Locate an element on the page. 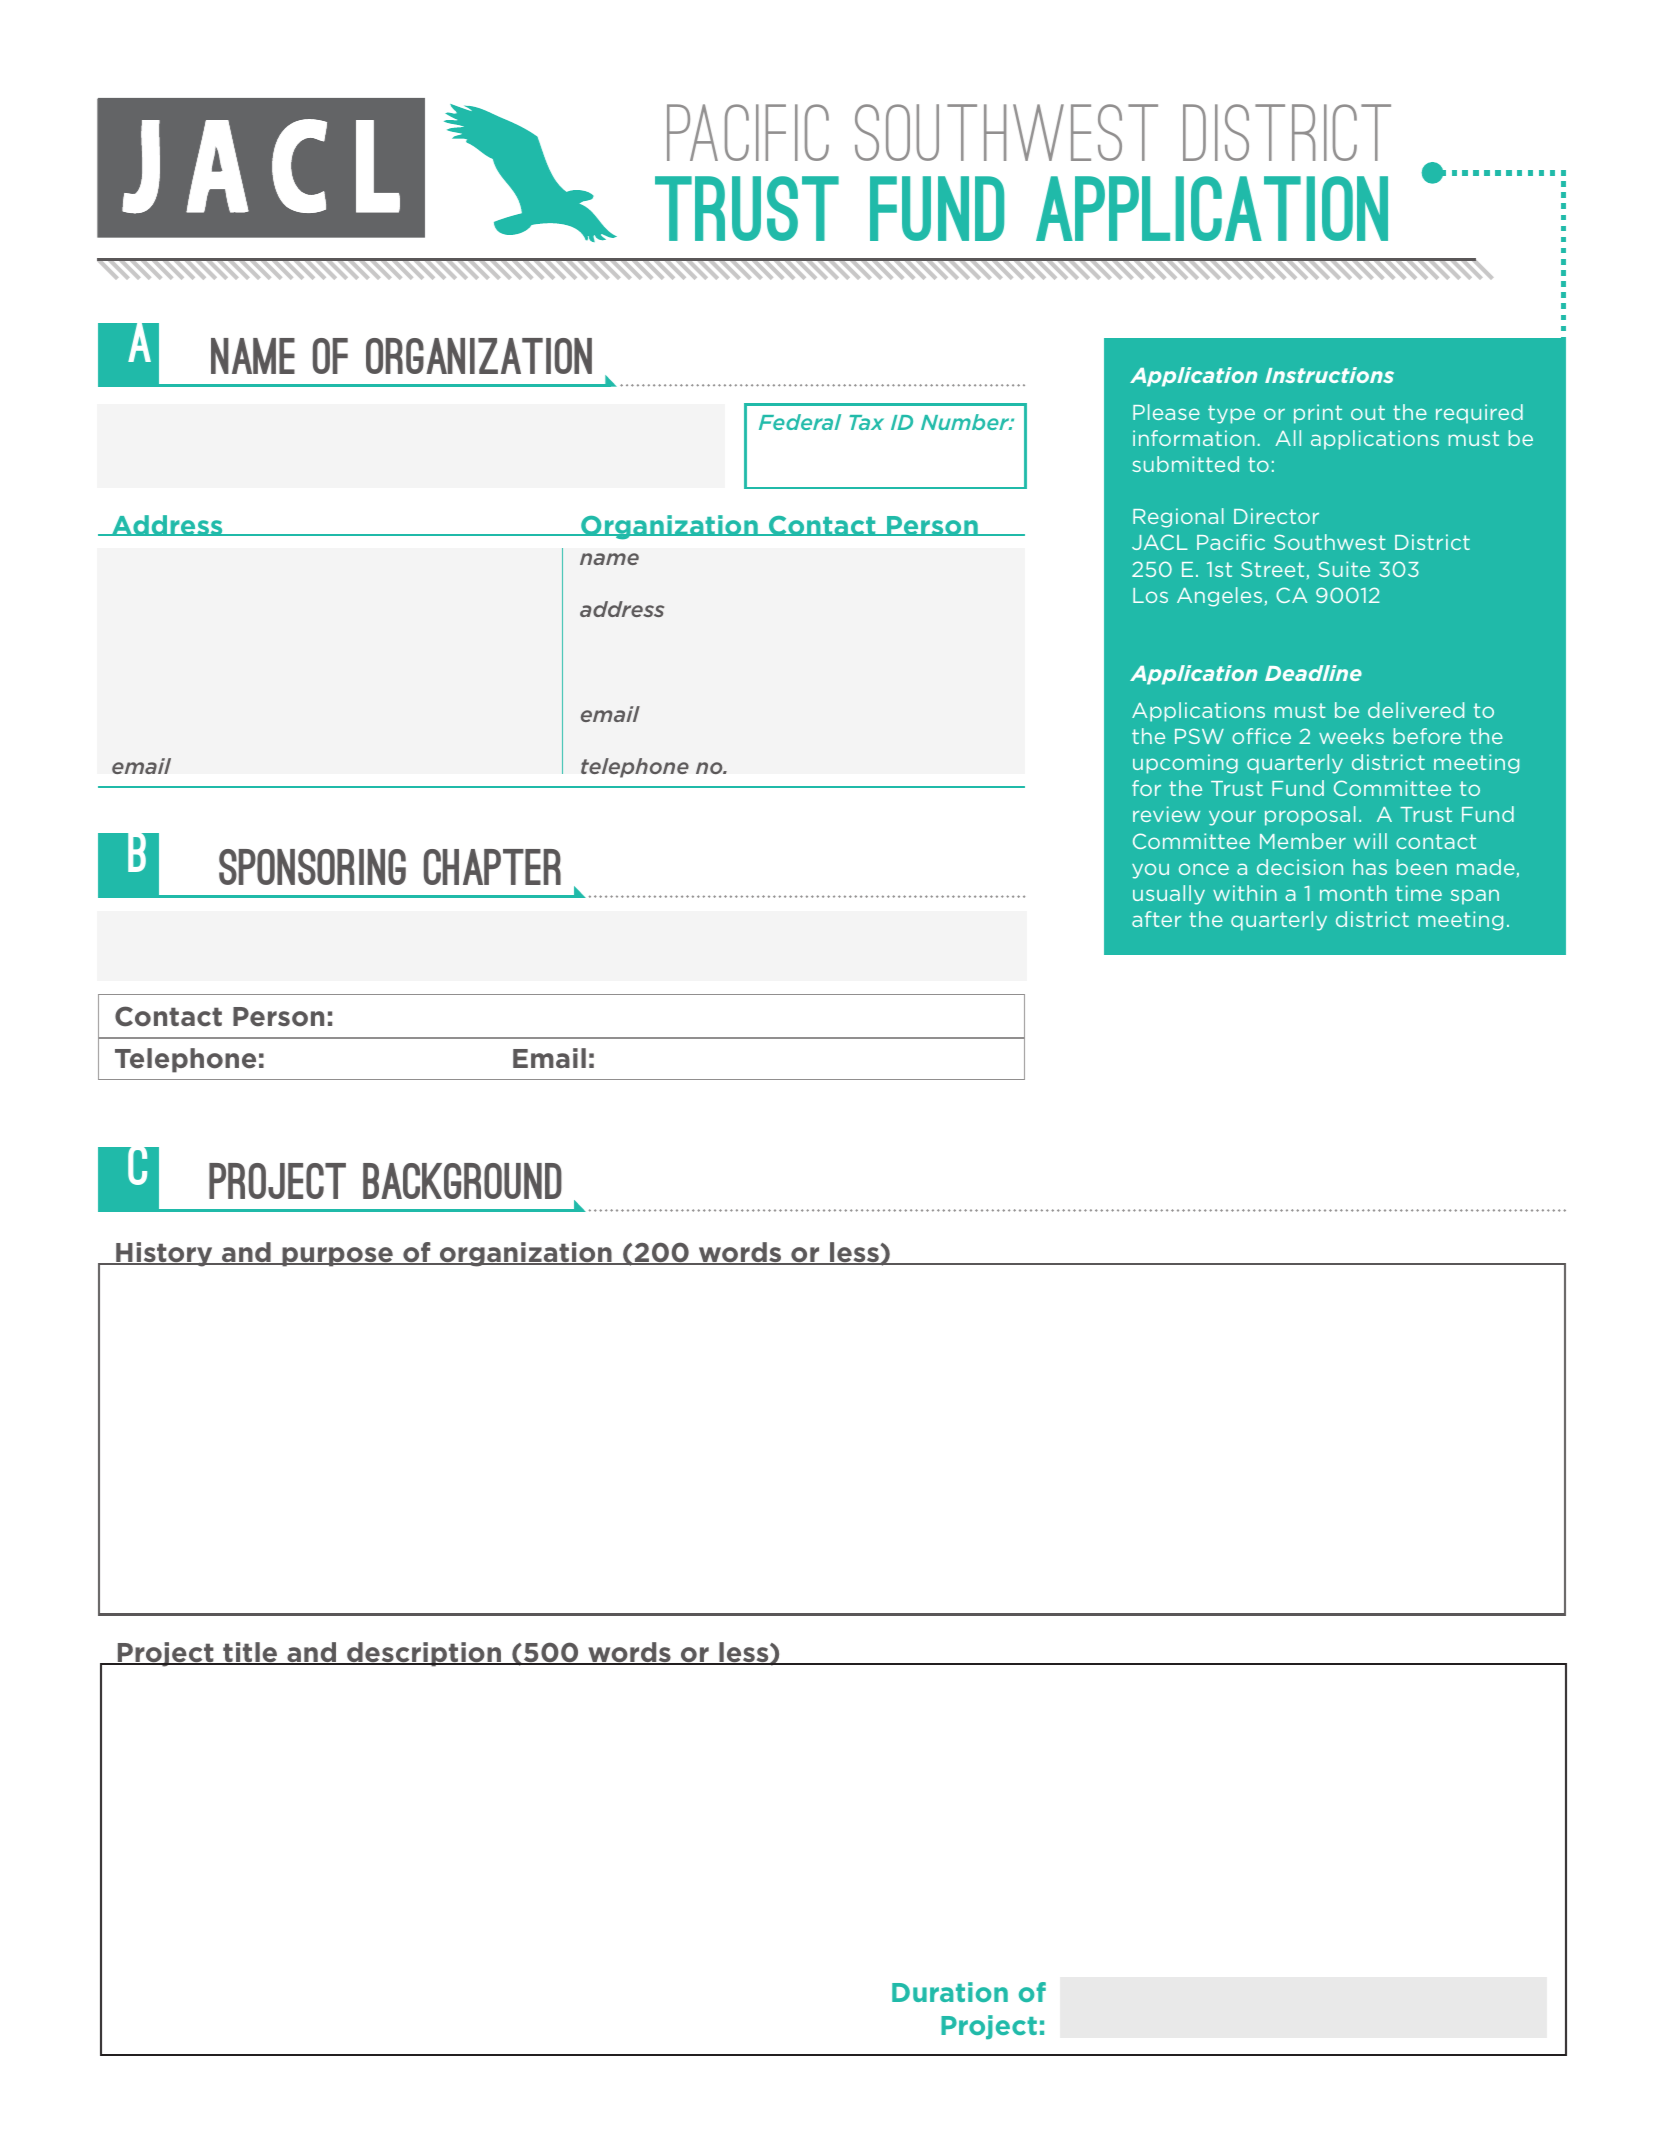  upcoming is located at coordinates (1185, 764).
